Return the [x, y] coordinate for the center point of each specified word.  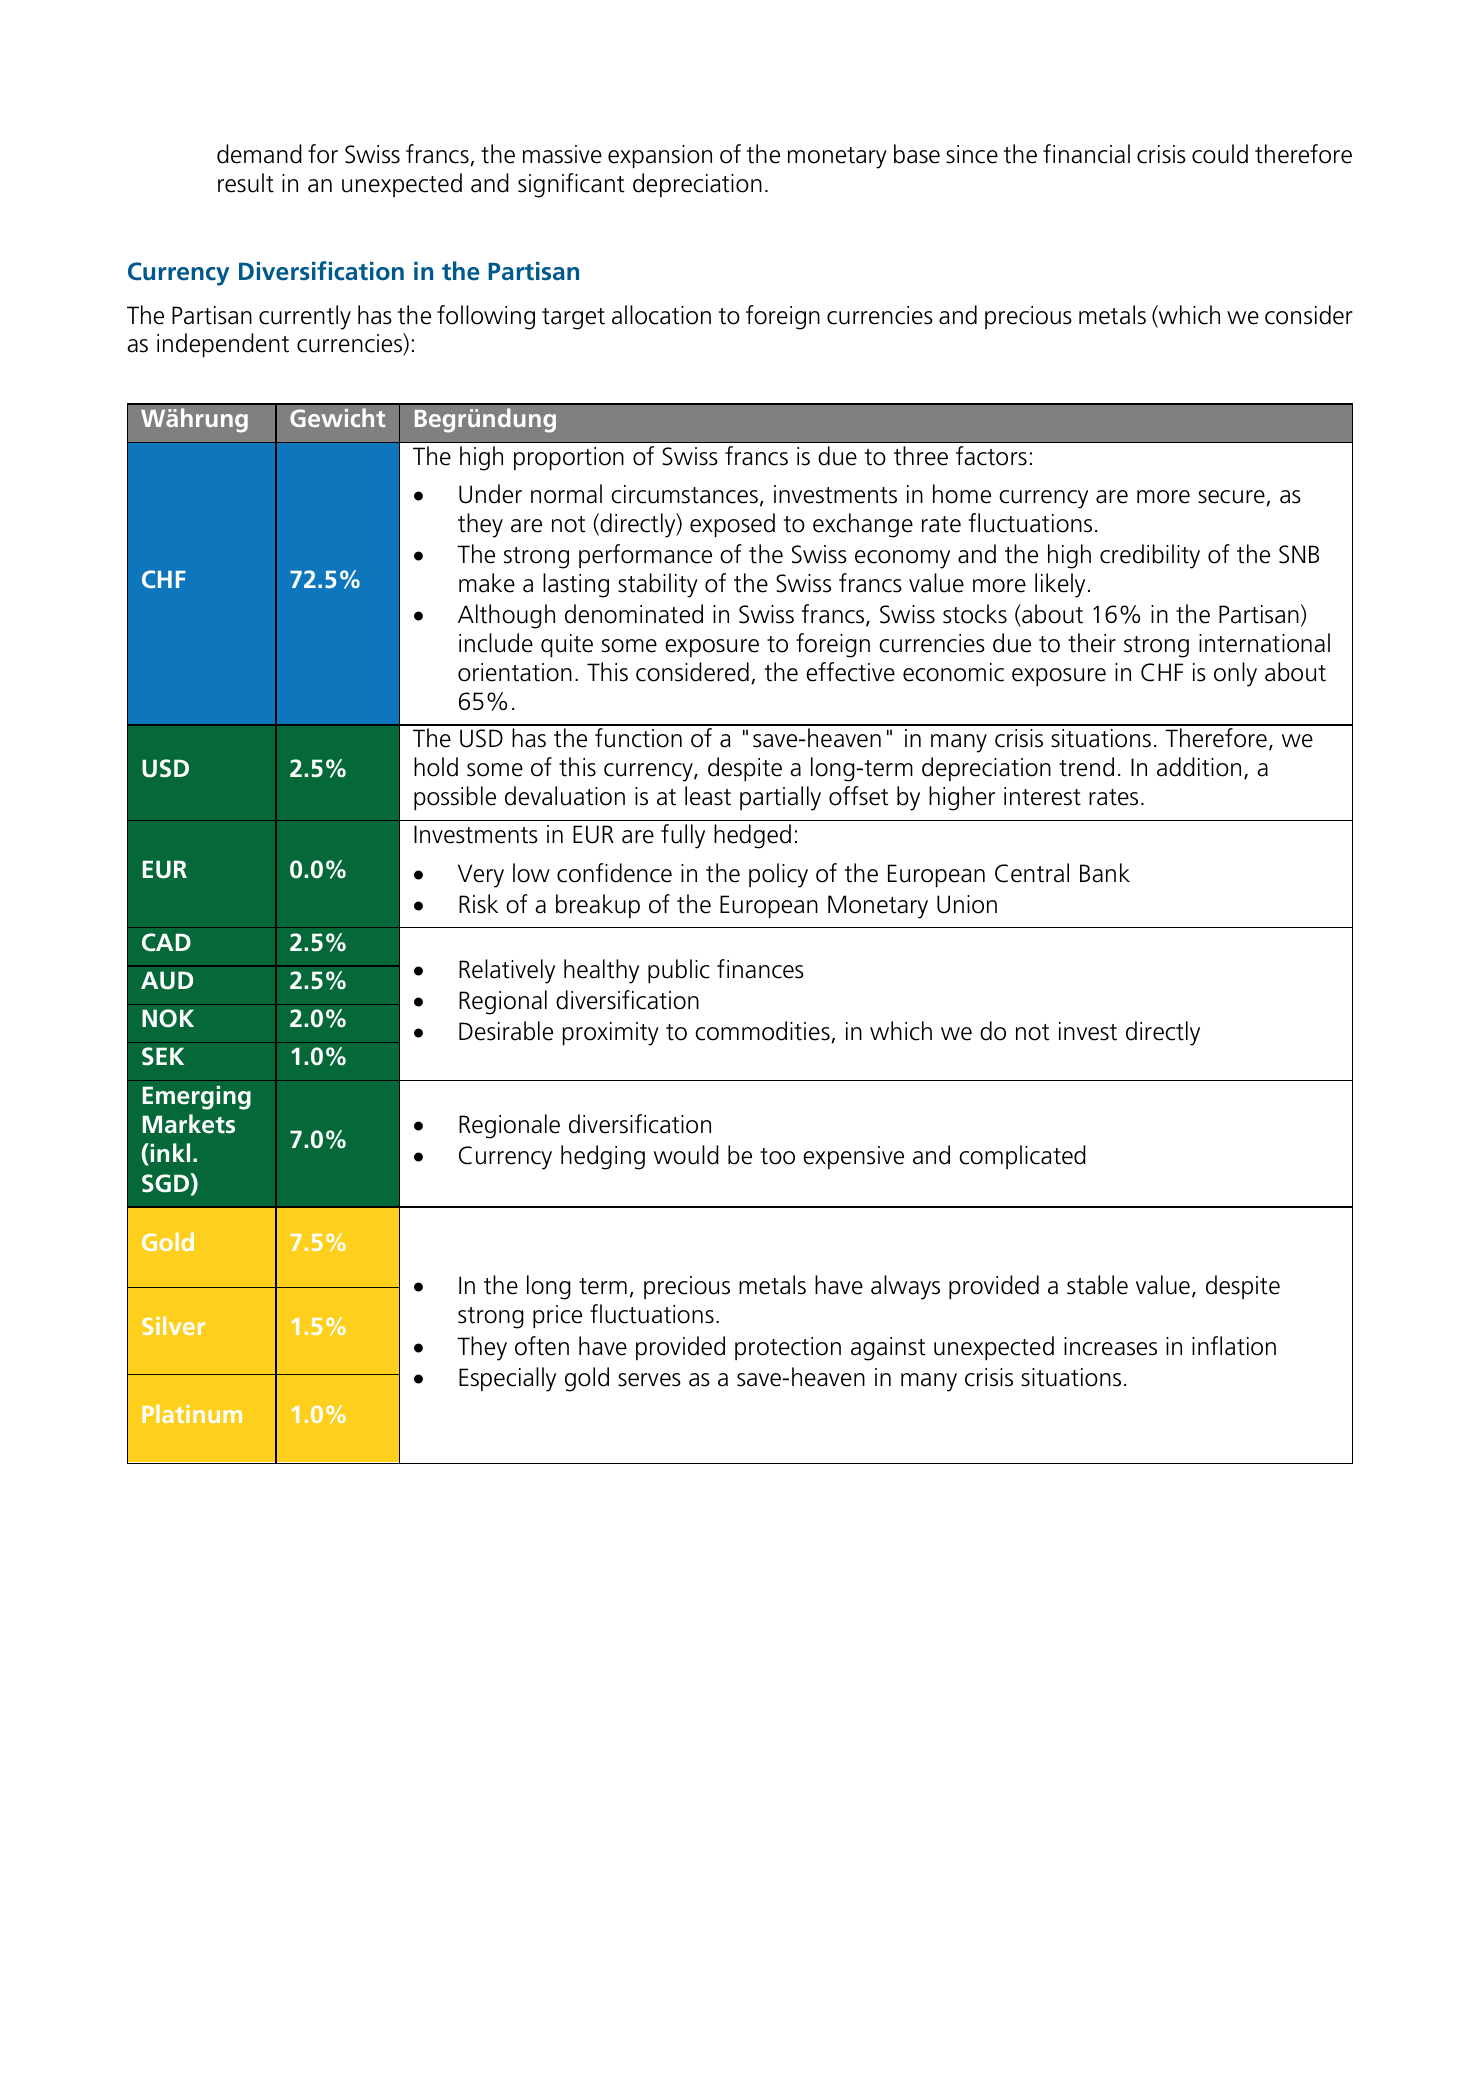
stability [658, 585]
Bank [1105, 873]
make [487, 583]
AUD [167, 980]
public [679, 971]
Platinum [192, 1413]
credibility [1150, 556]
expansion [660, 157]
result [246, 183]
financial [1086, 154]
